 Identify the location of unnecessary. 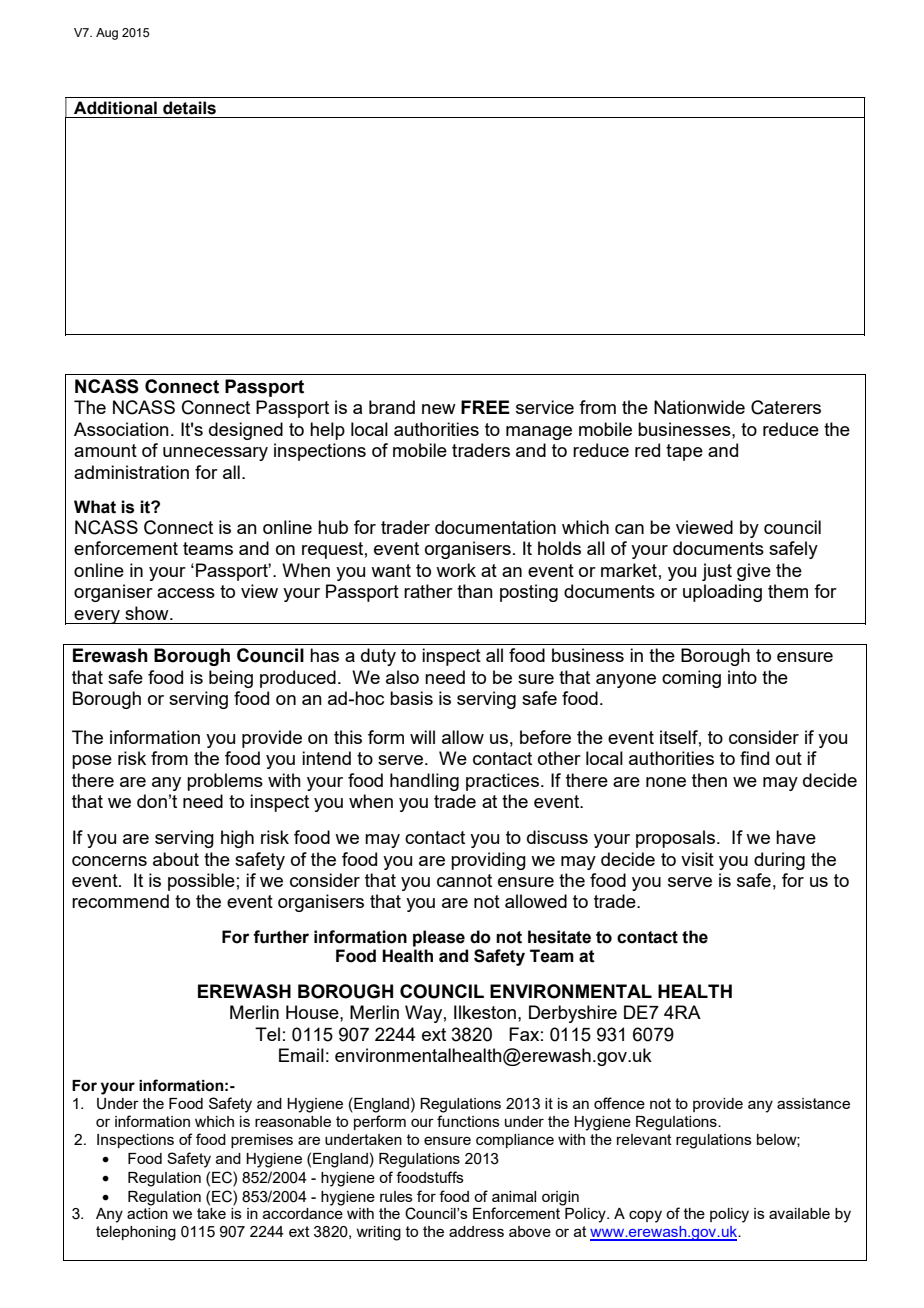
(215, 454).
